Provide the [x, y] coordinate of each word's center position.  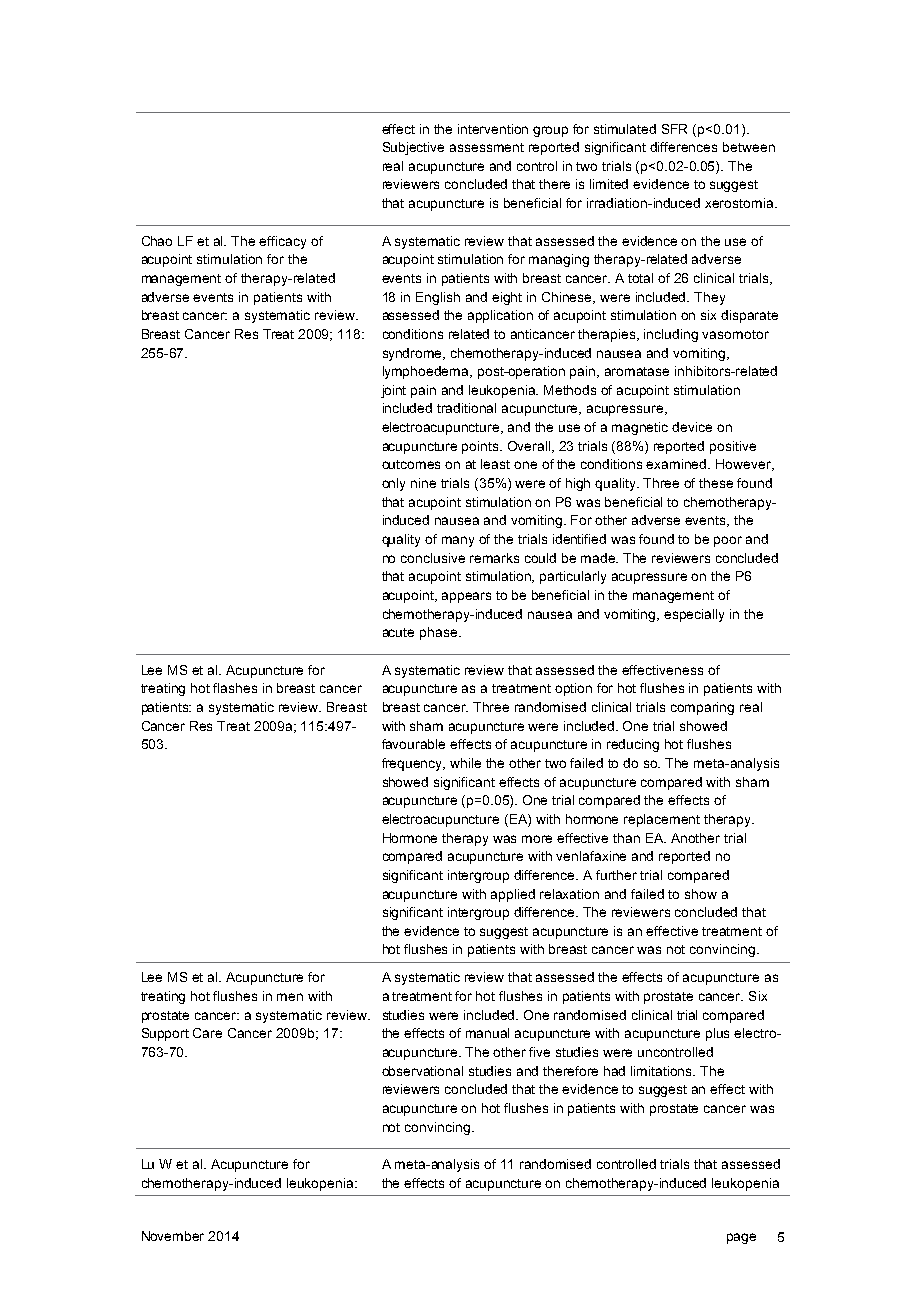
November [173, 1236]
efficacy [282, 242]
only [393, 484]
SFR [674, 129]
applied [513, 895]
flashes [235, 688]
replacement [662, 820]
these [716, 483]
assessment [487, 147]
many [458, 541]
